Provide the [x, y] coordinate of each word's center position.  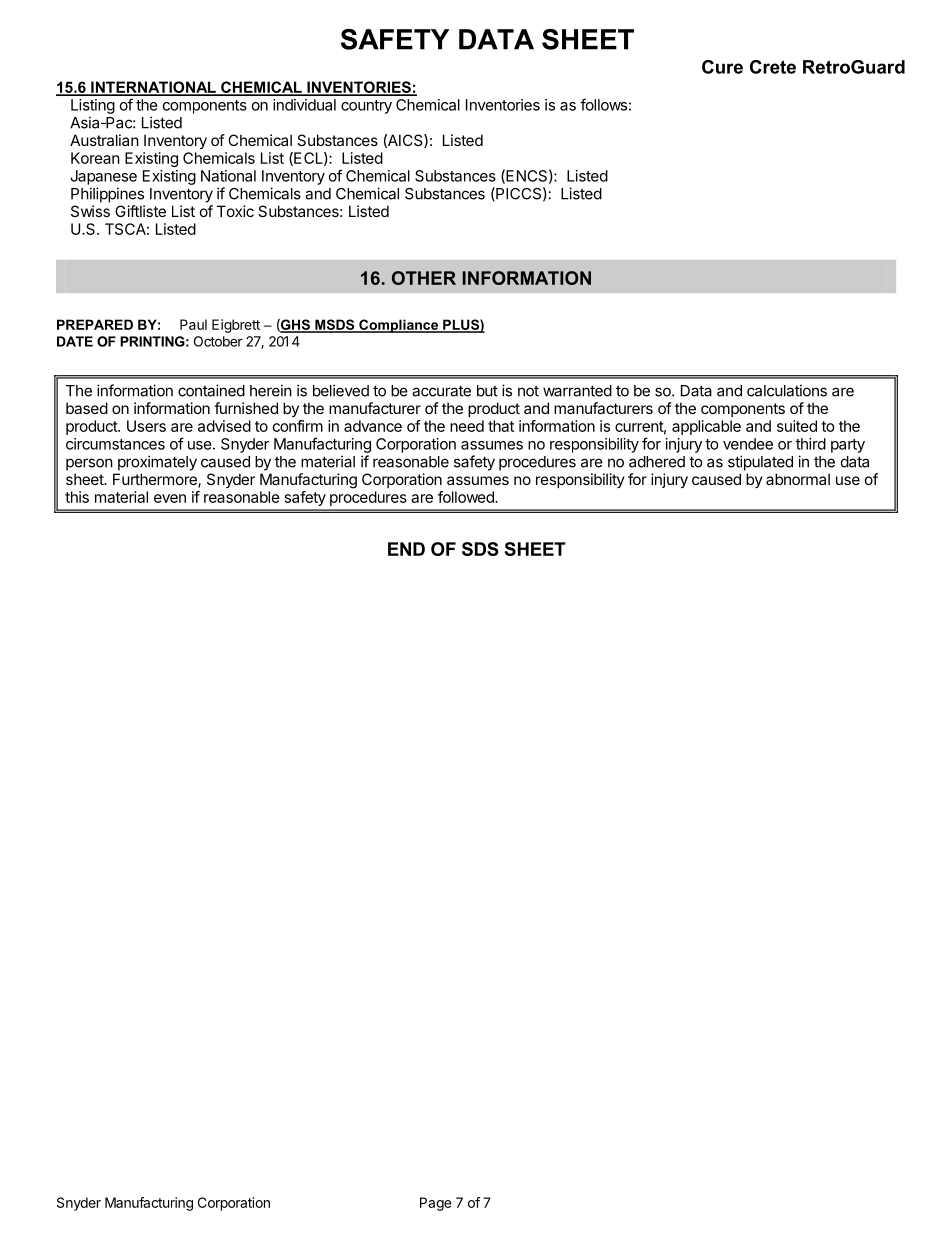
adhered [657, 462]
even [170, 498]
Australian [104, 140]
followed [467, 497]
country [366, 107]
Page [435, 1204]
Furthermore [156, 480]
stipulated [760, 463]
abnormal [798, 479]
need [467, 426]
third [811, 444]
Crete [773, 67]
